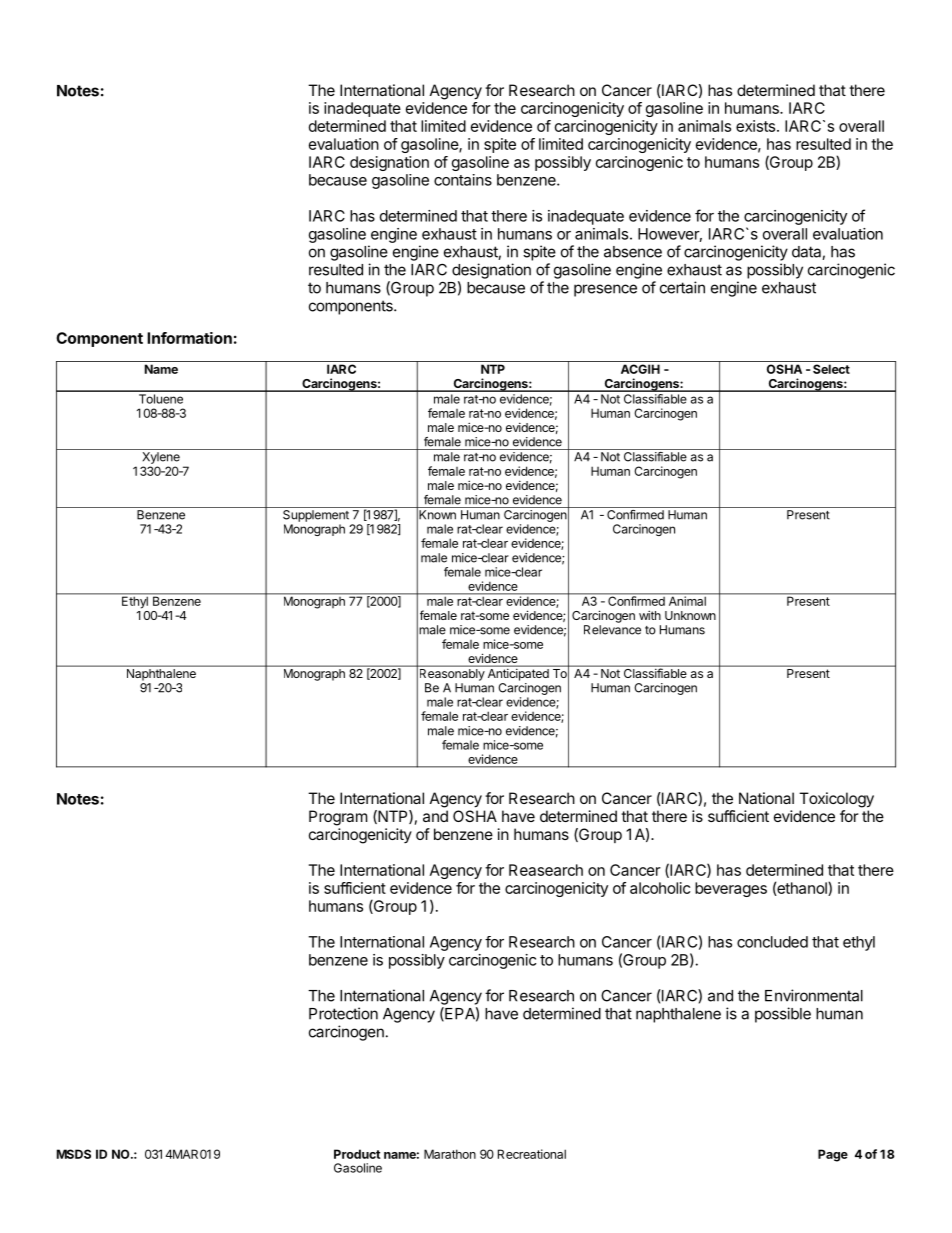 Image resolution: width=952 pixels, height=1233 pixels. Describe the element at coordinates (660, 888) in the image. I see `alcoholic` at that location.
